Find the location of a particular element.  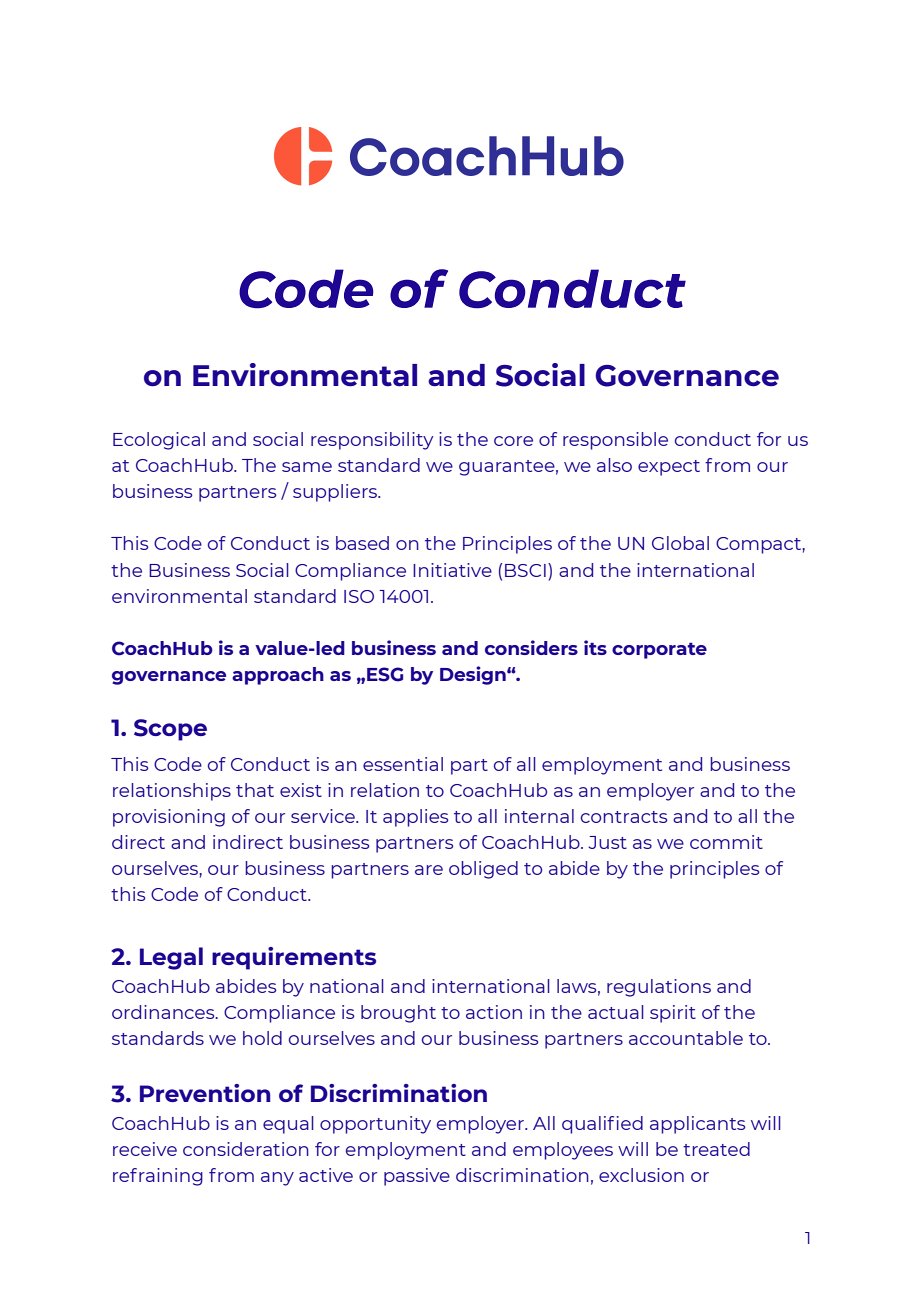

responsibility is located at coordinates (372, 441).
